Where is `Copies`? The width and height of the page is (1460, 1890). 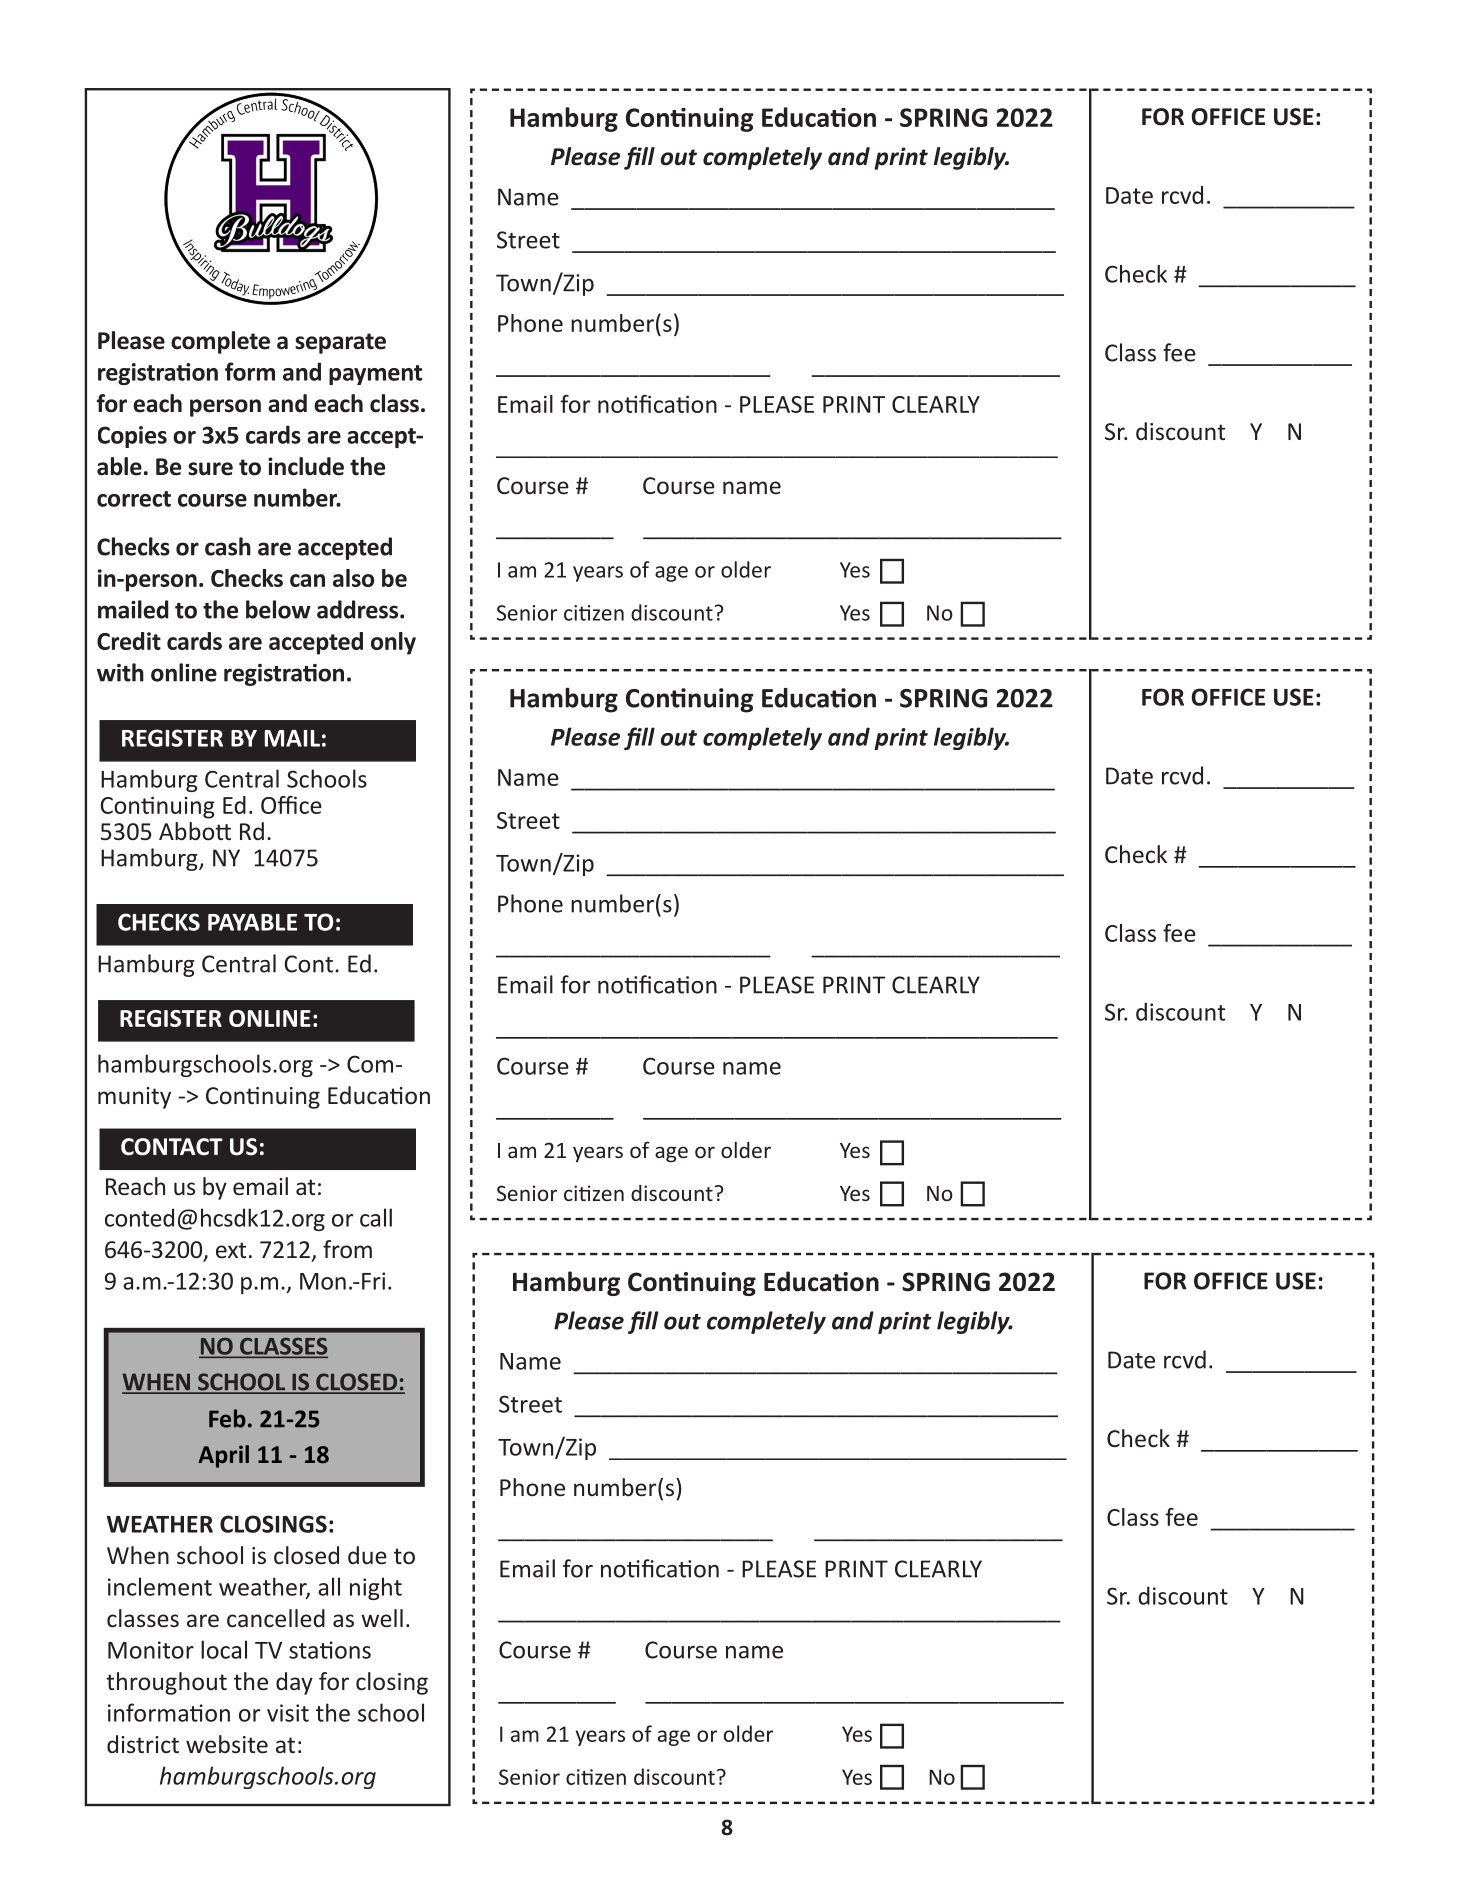
Copies is located at coordinates (132, 437).
